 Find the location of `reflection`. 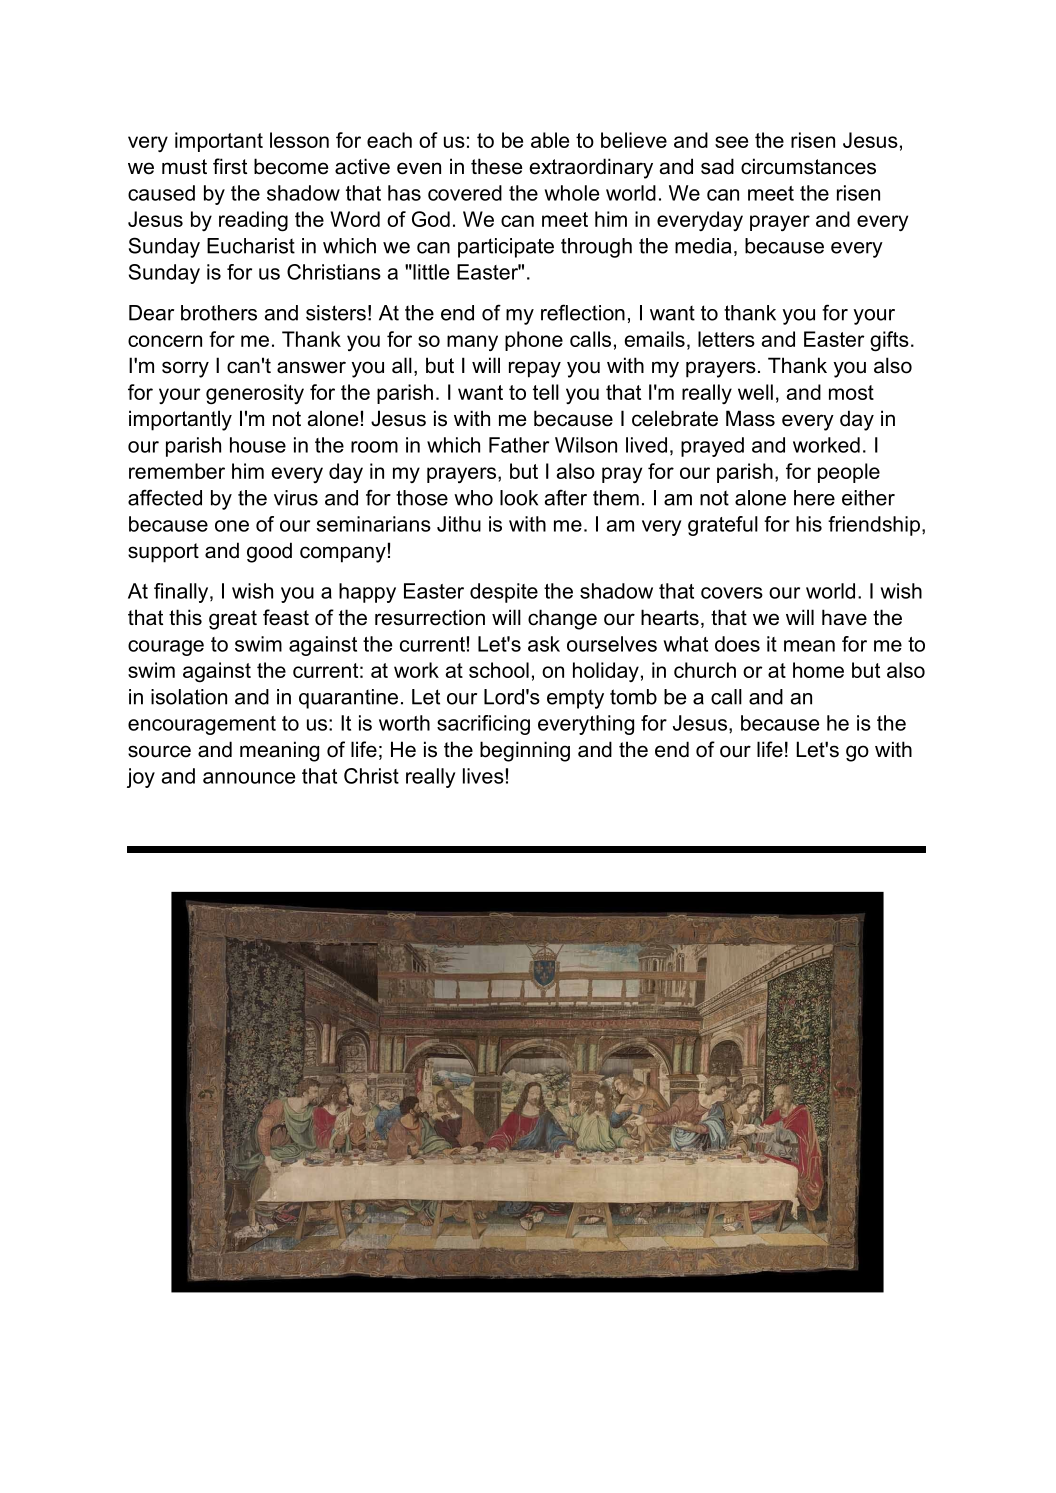

reflection is located at coordinates (583, 312).
